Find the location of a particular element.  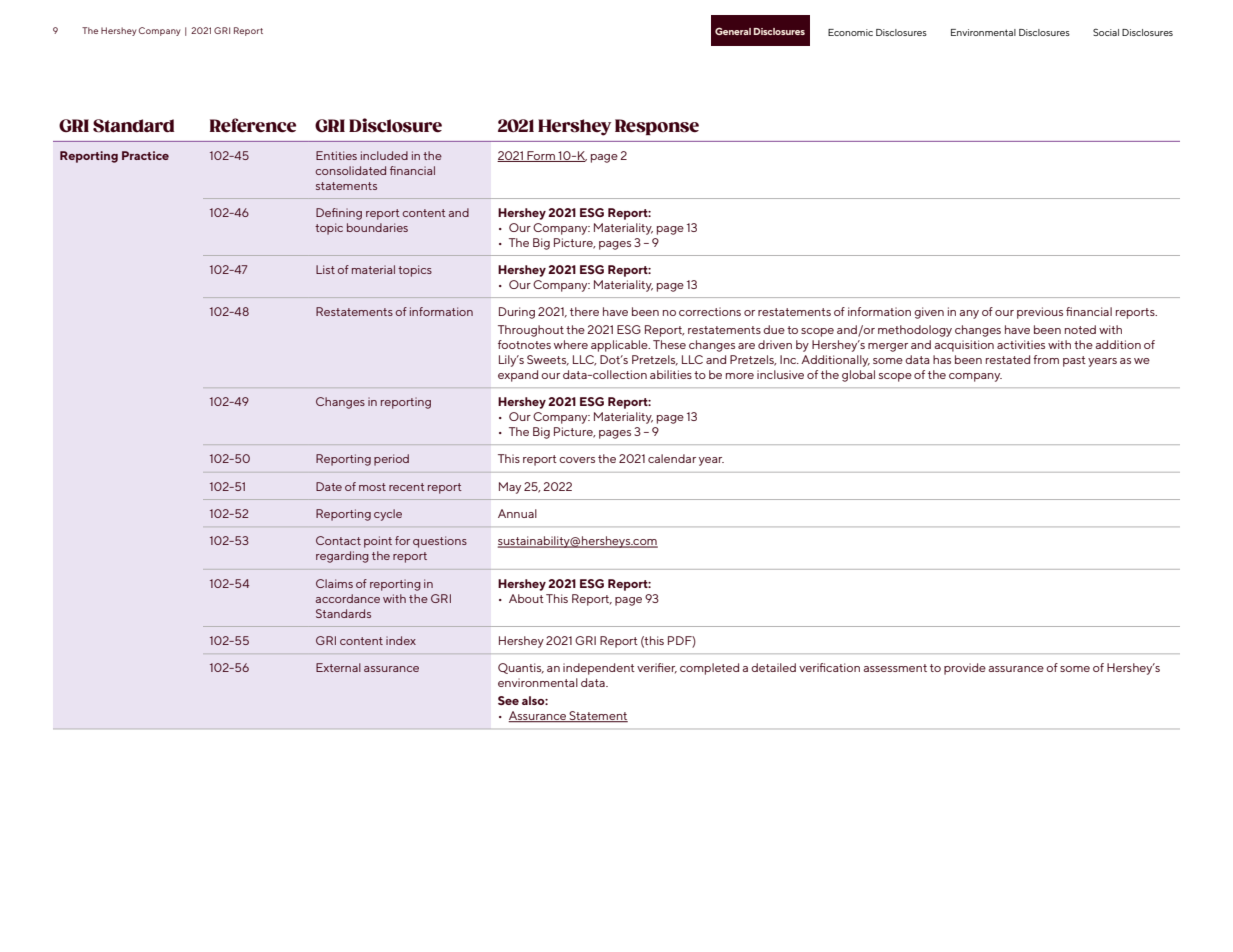

expand is located at coordinates (518, 376).
